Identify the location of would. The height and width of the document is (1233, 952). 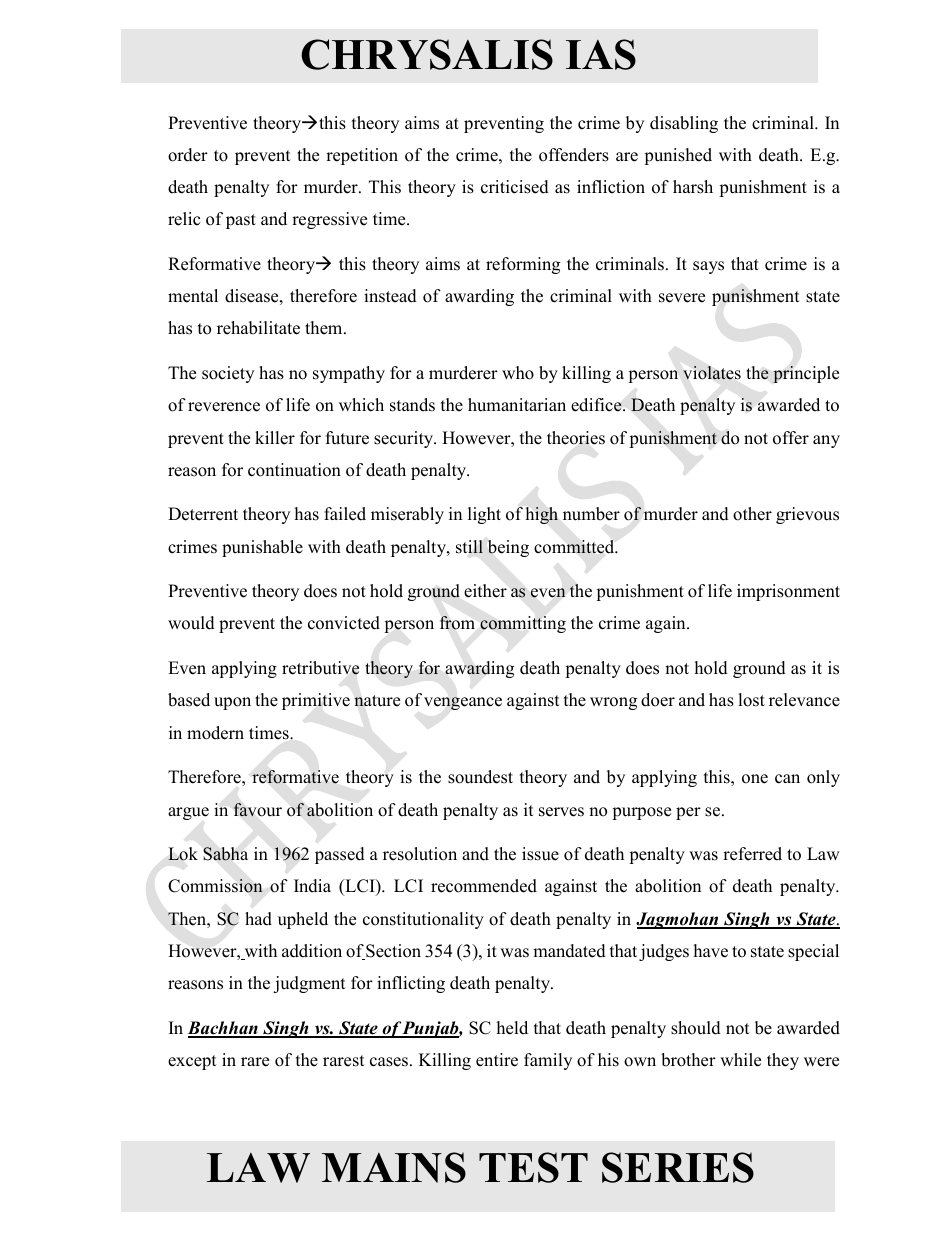
(191, 623).
